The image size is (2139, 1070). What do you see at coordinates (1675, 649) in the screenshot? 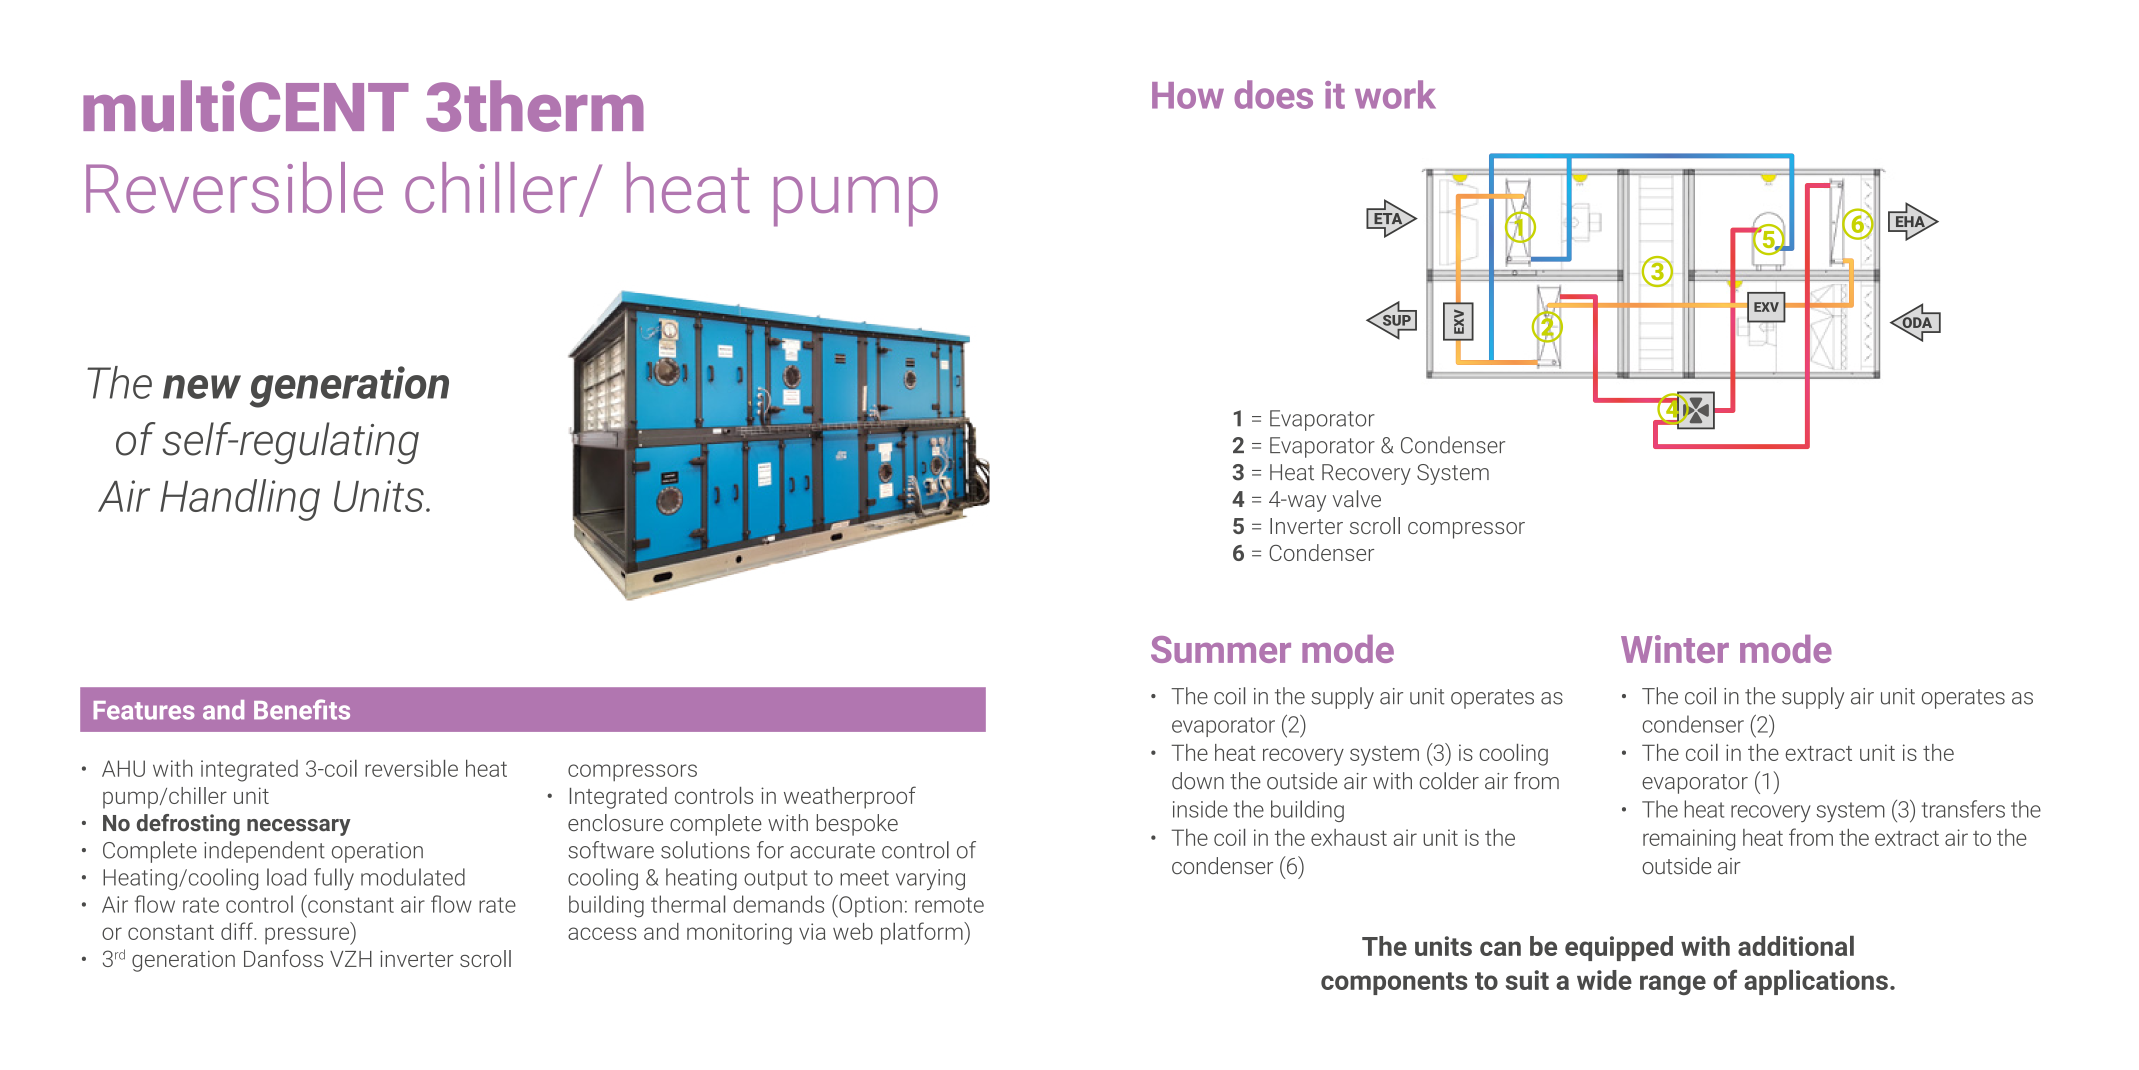
I see `Winter` at bounding box center [1675, 649].
